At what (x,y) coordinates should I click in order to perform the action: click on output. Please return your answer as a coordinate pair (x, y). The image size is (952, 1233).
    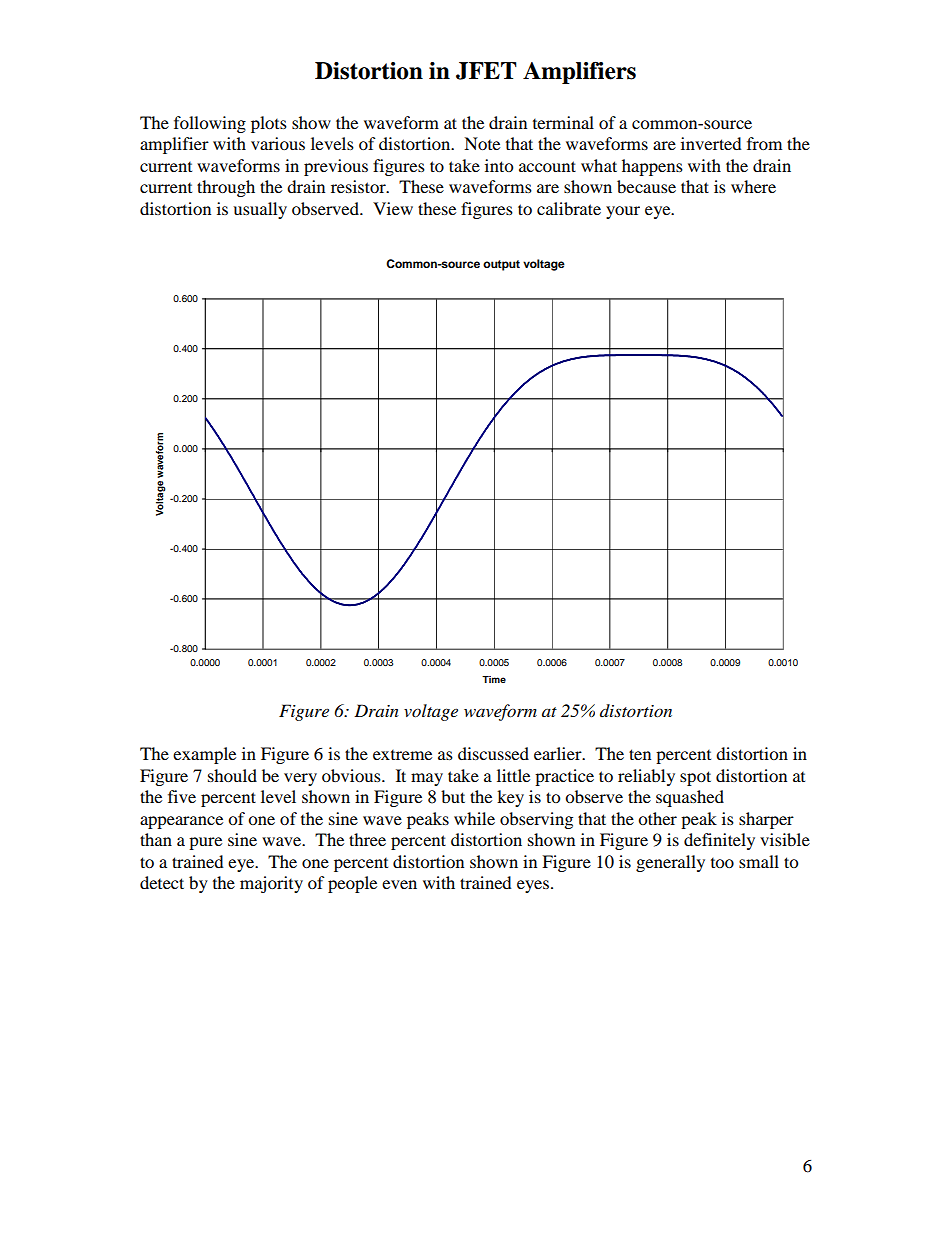
    Looking at the image, I should click on (501, 265).
